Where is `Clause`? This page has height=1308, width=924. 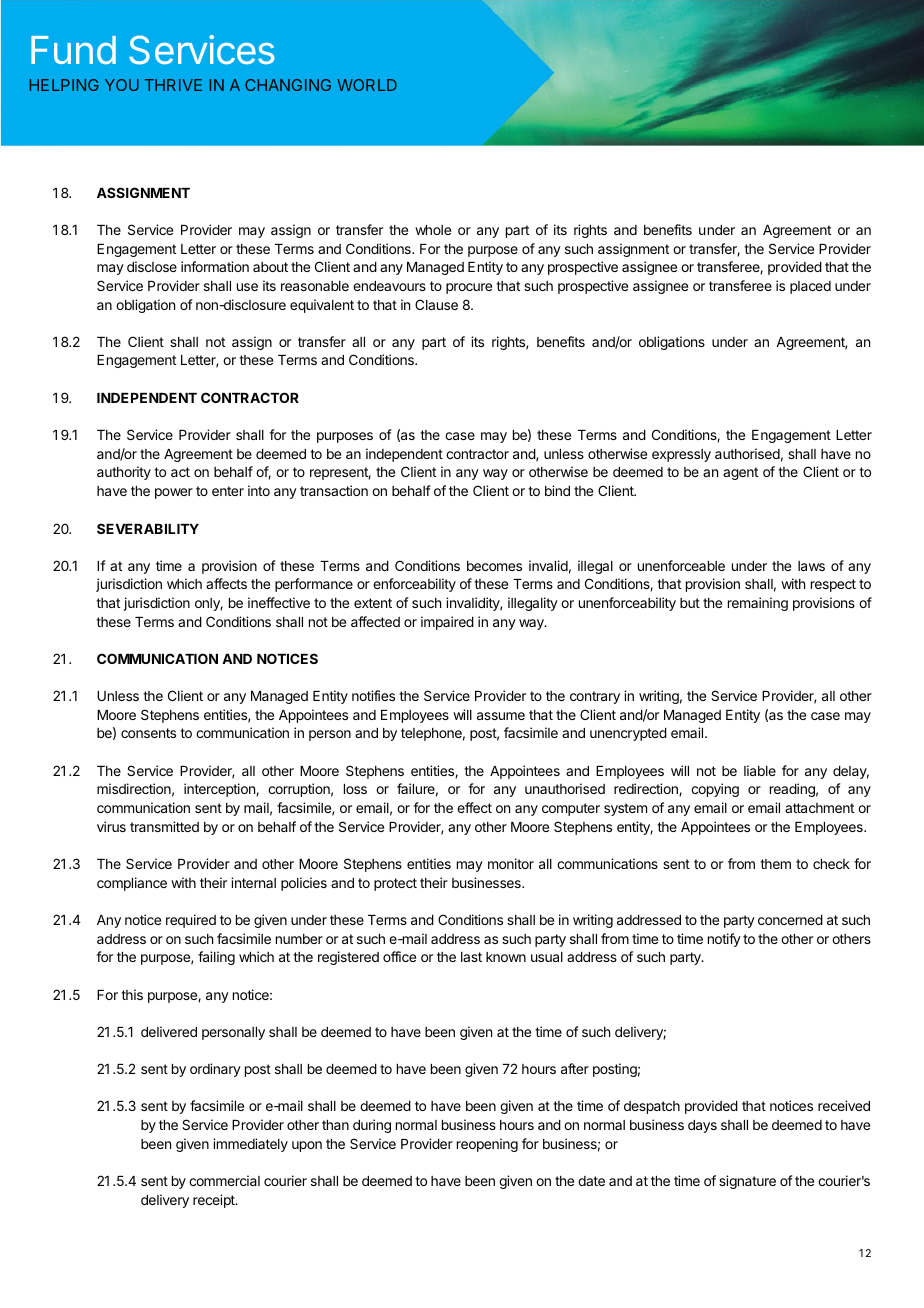 Clause is located at coordinates (436, 304).
